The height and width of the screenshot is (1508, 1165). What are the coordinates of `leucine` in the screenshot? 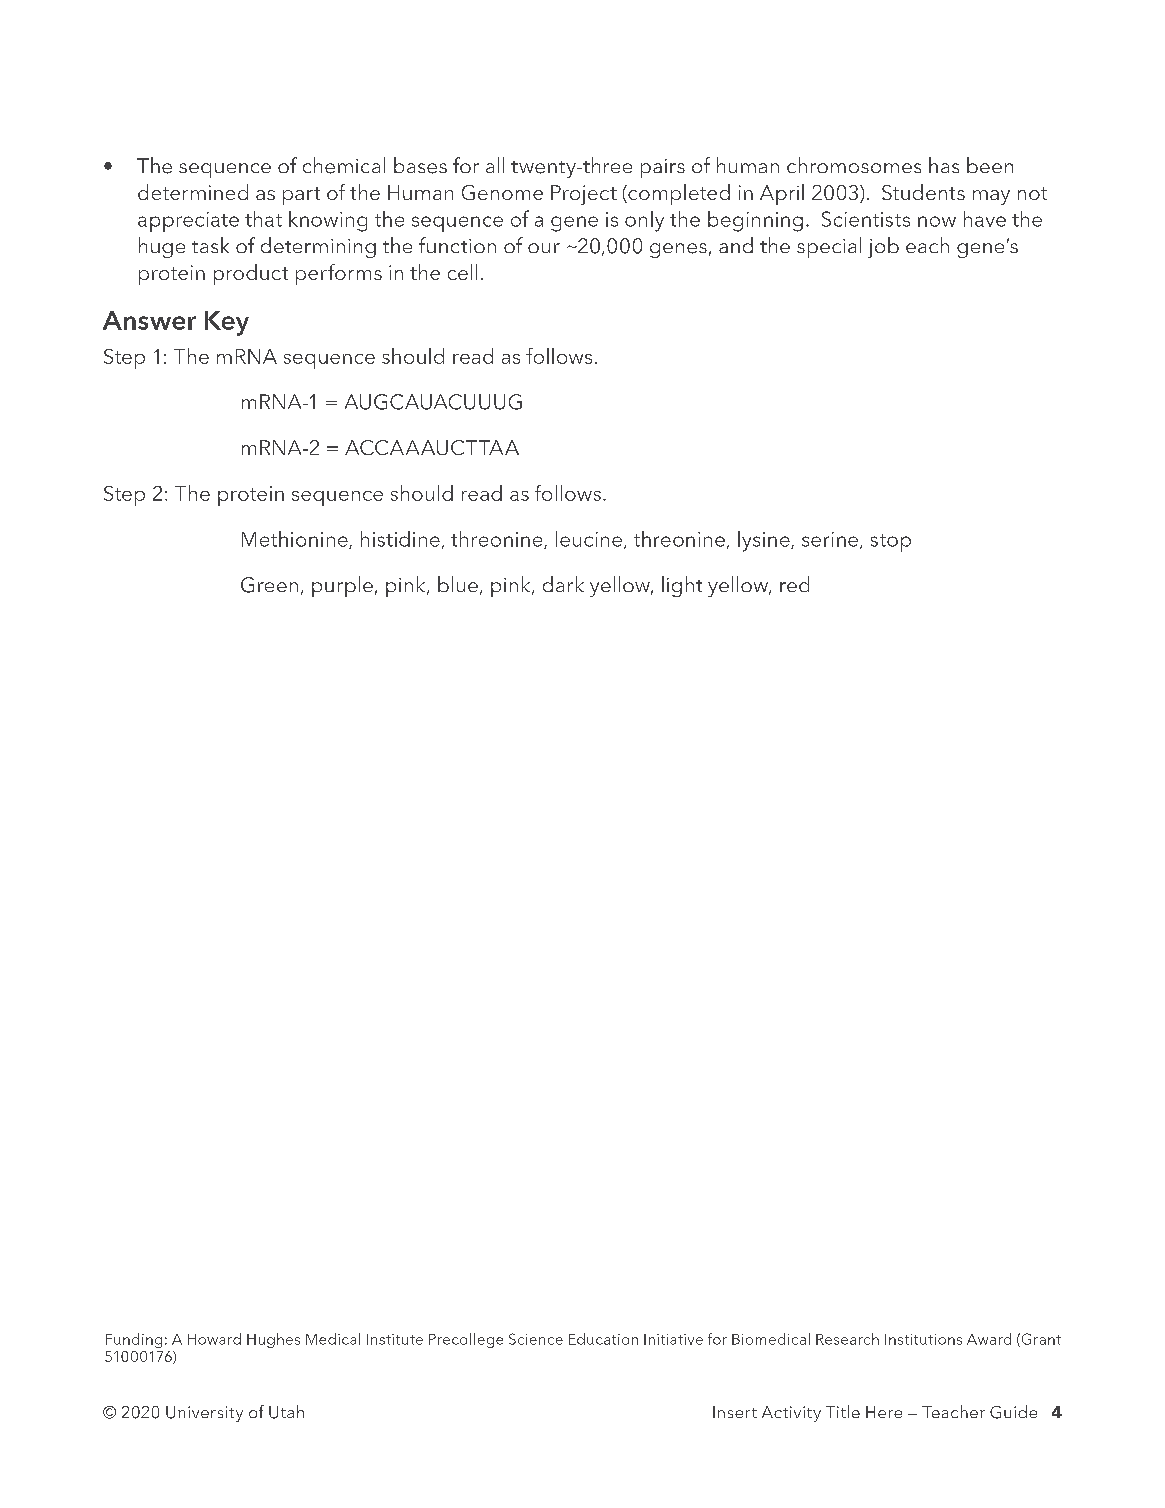 It's located at (589, 539).
